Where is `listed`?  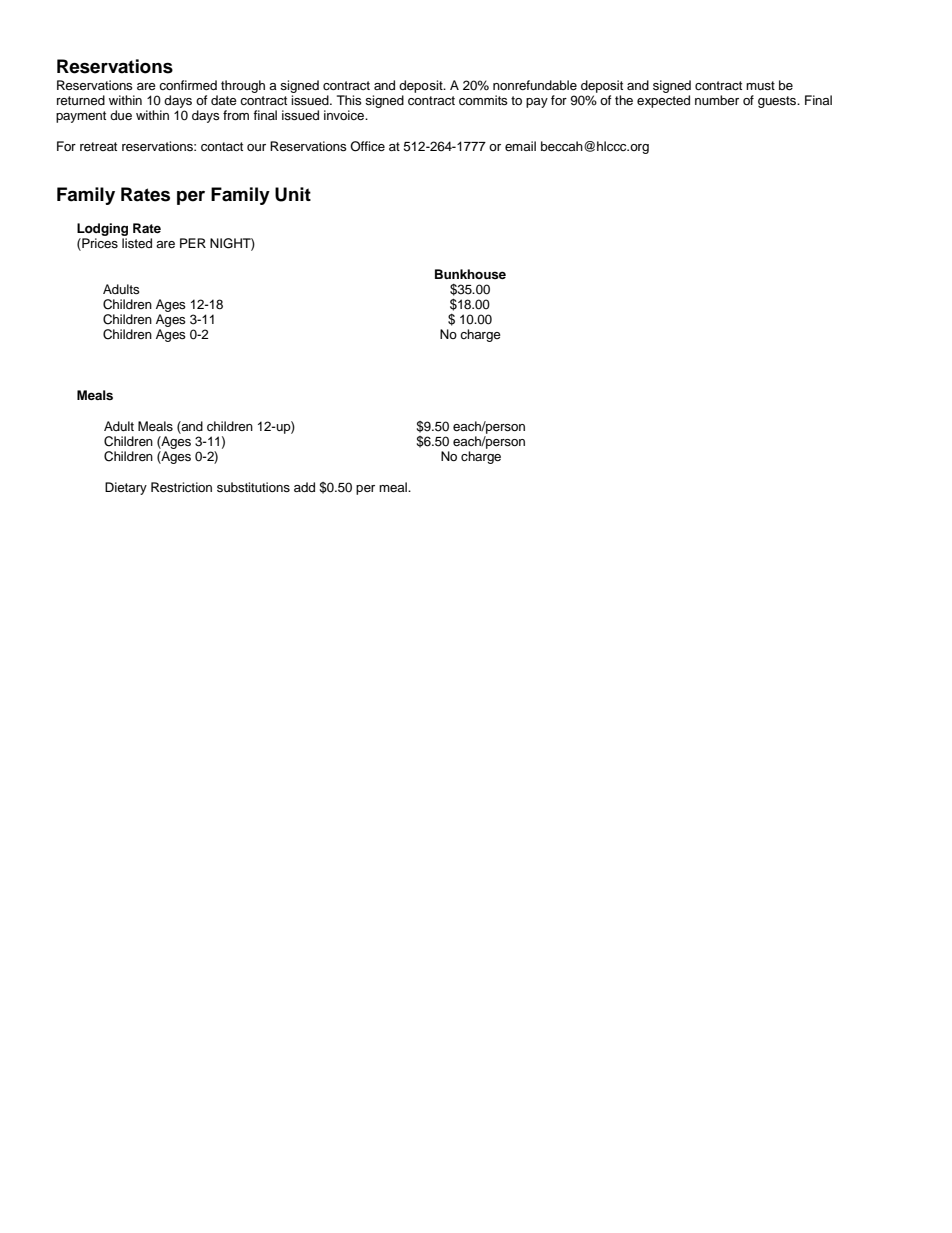 listed is located at coordinates (137, 243).
